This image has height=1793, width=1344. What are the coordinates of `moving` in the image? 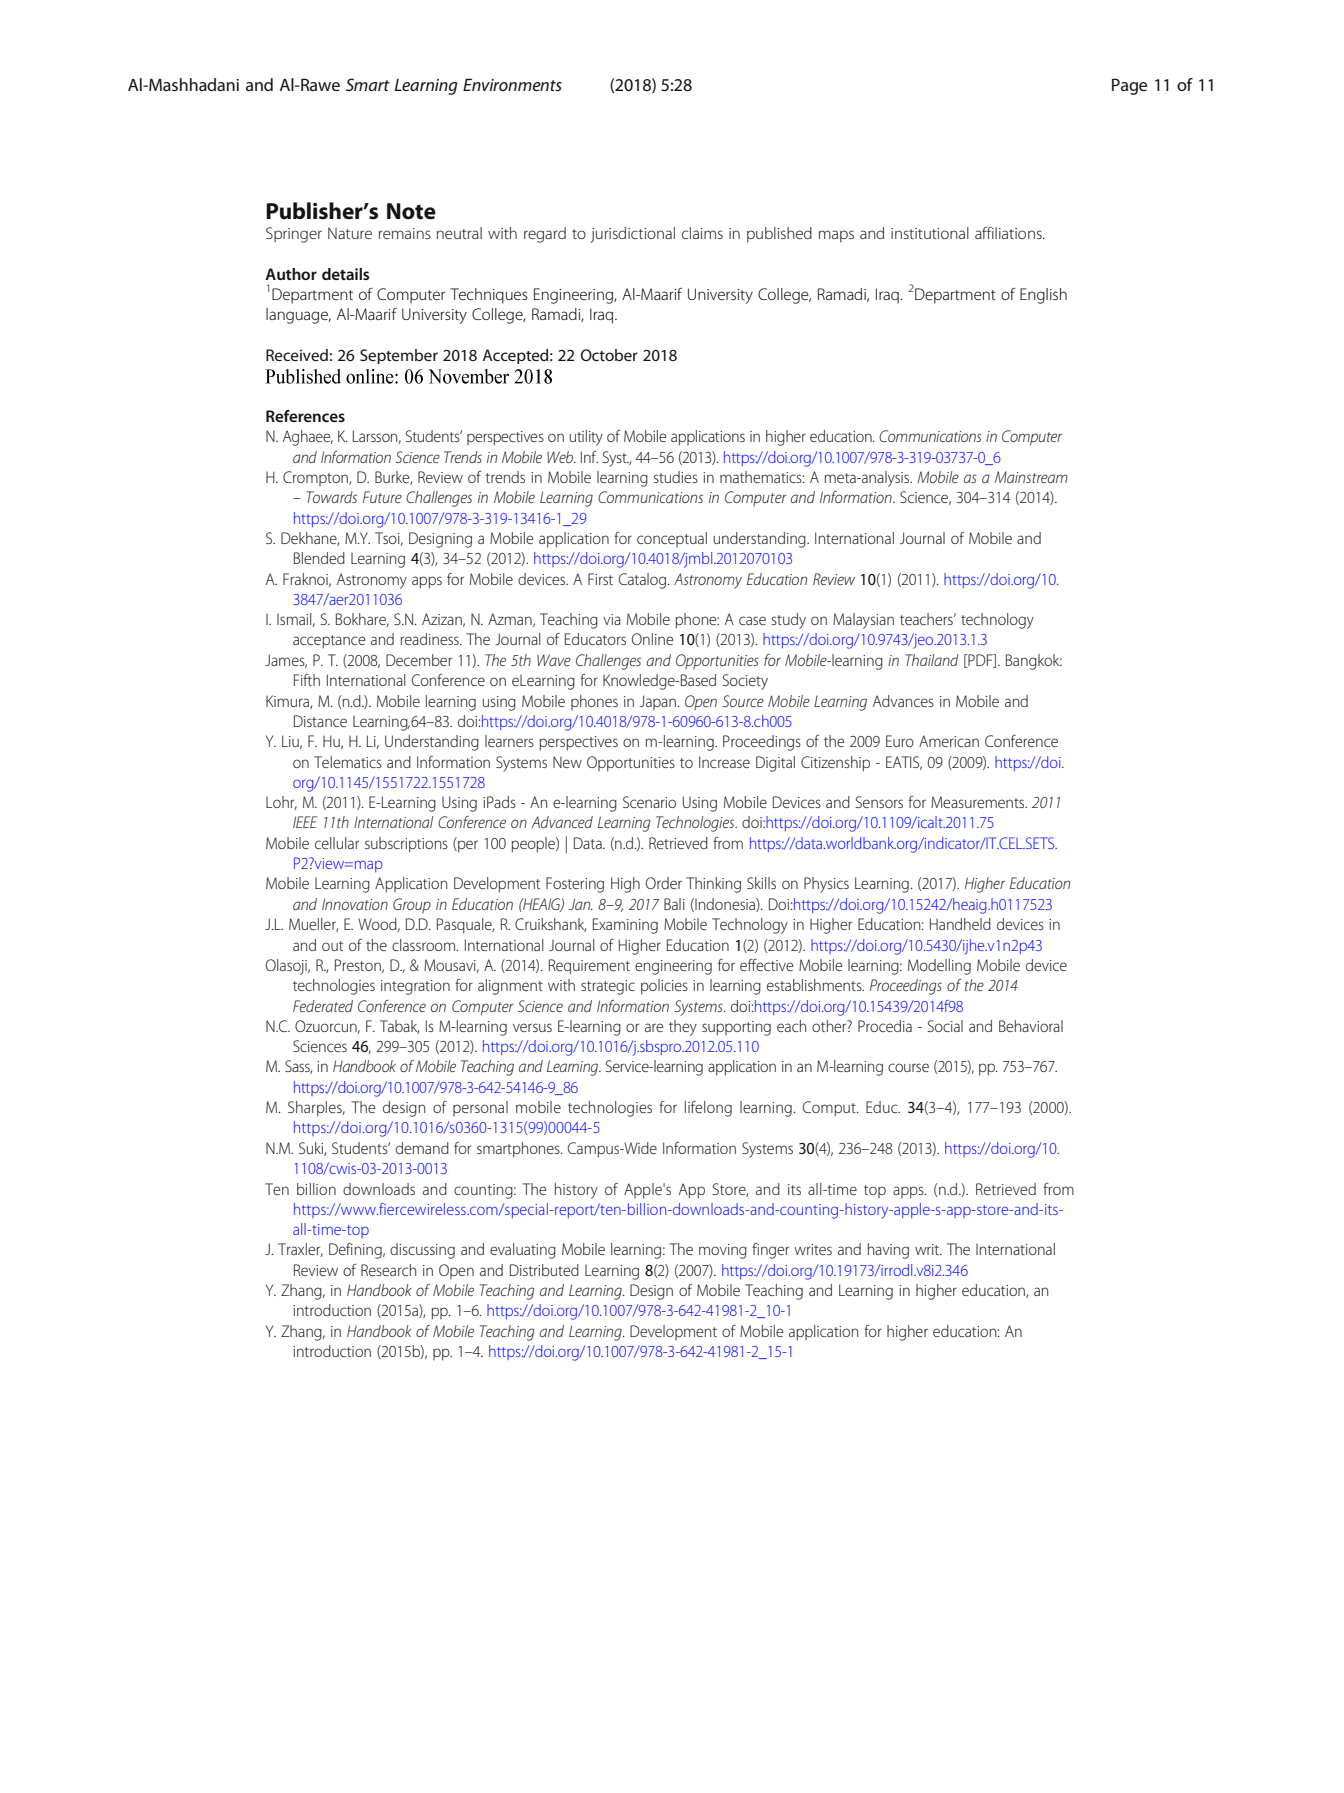 It's located at (723, 1251).
